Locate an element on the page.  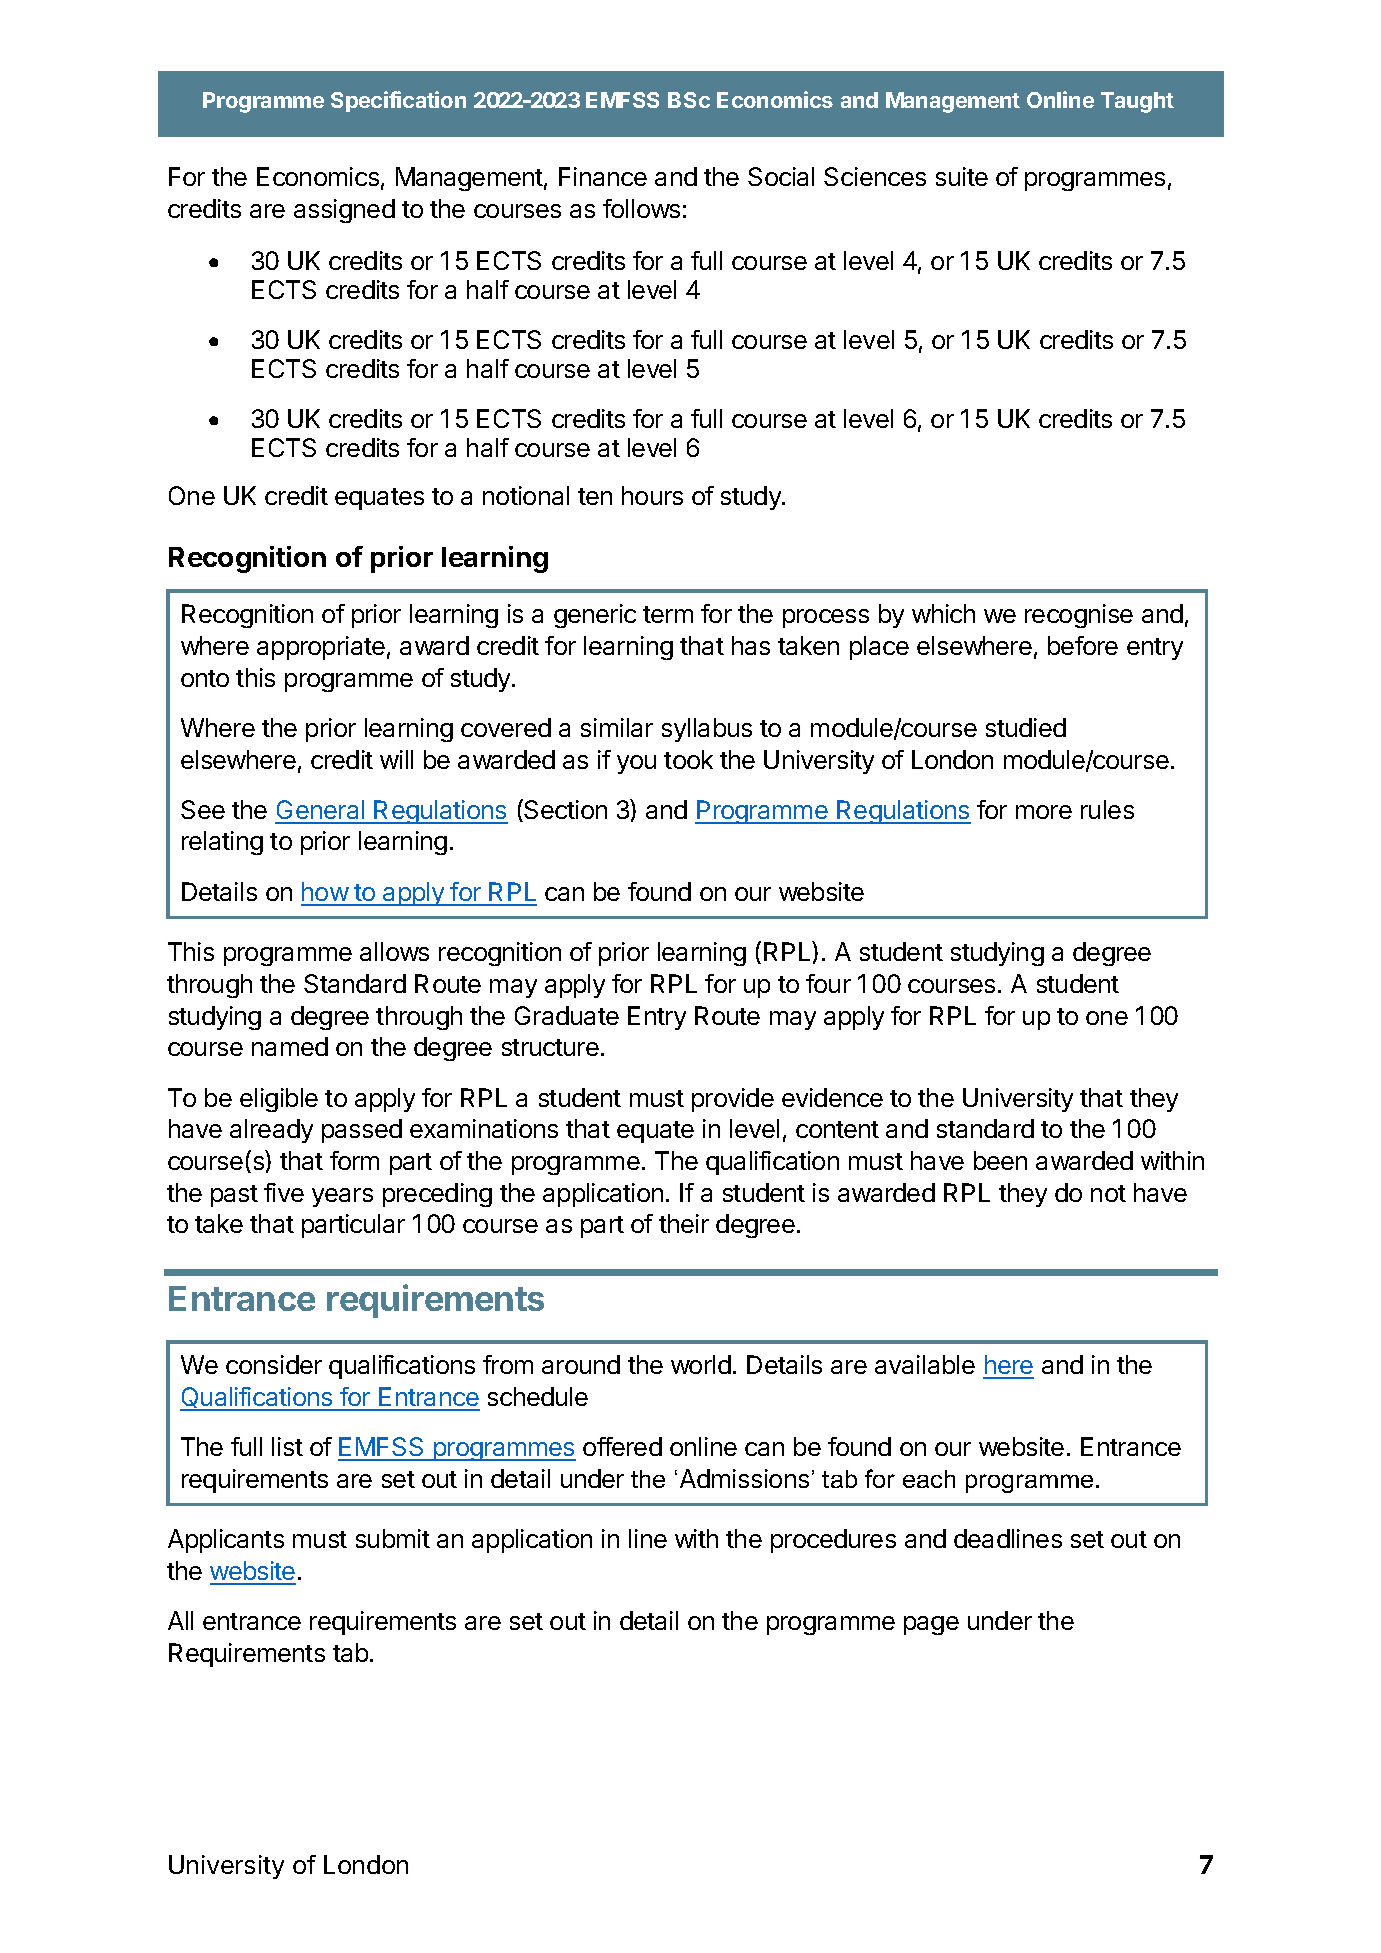
appropriate is located at coordinates (321, 648).
